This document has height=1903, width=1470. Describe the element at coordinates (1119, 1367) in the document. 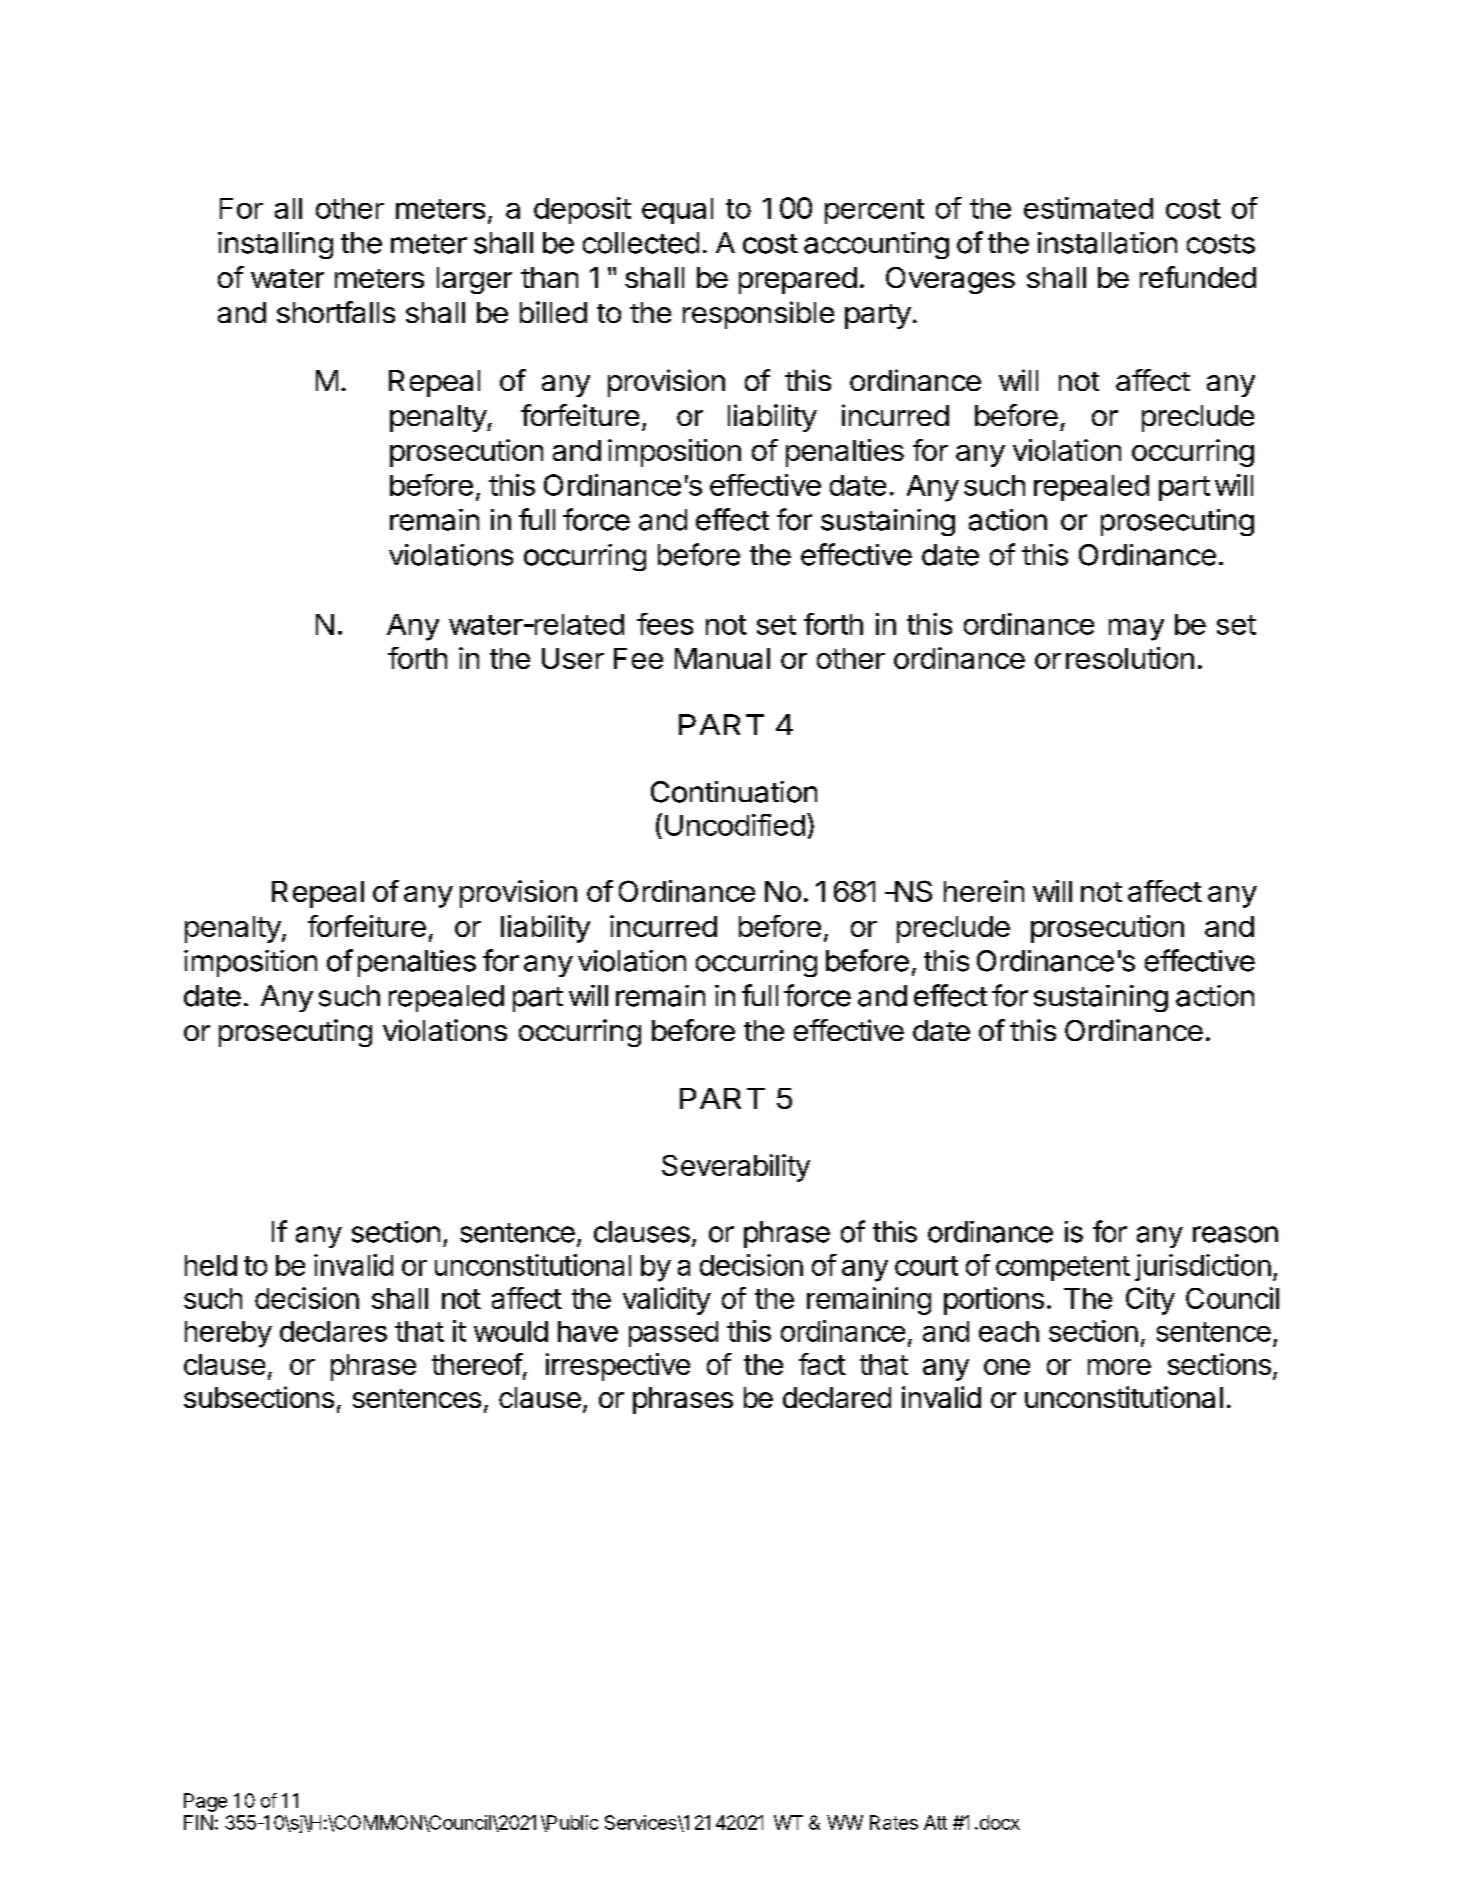

I see `more` at that location.
